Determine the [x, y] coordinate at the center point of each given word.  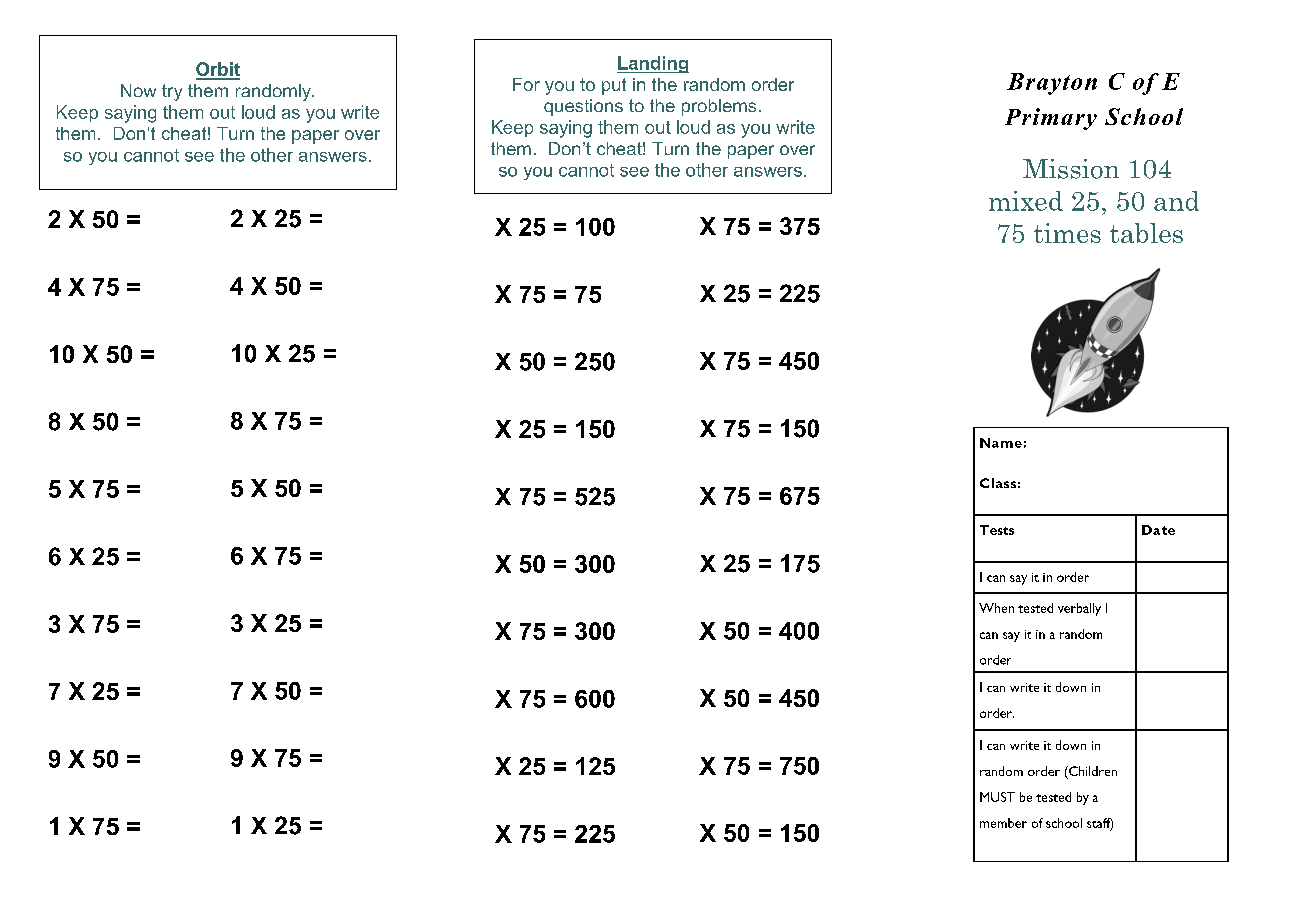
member [1003, 823]
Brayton [1052, 84]
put [614, 86]
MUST [997, 797]
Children [1092, 771]
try [172, 92]
